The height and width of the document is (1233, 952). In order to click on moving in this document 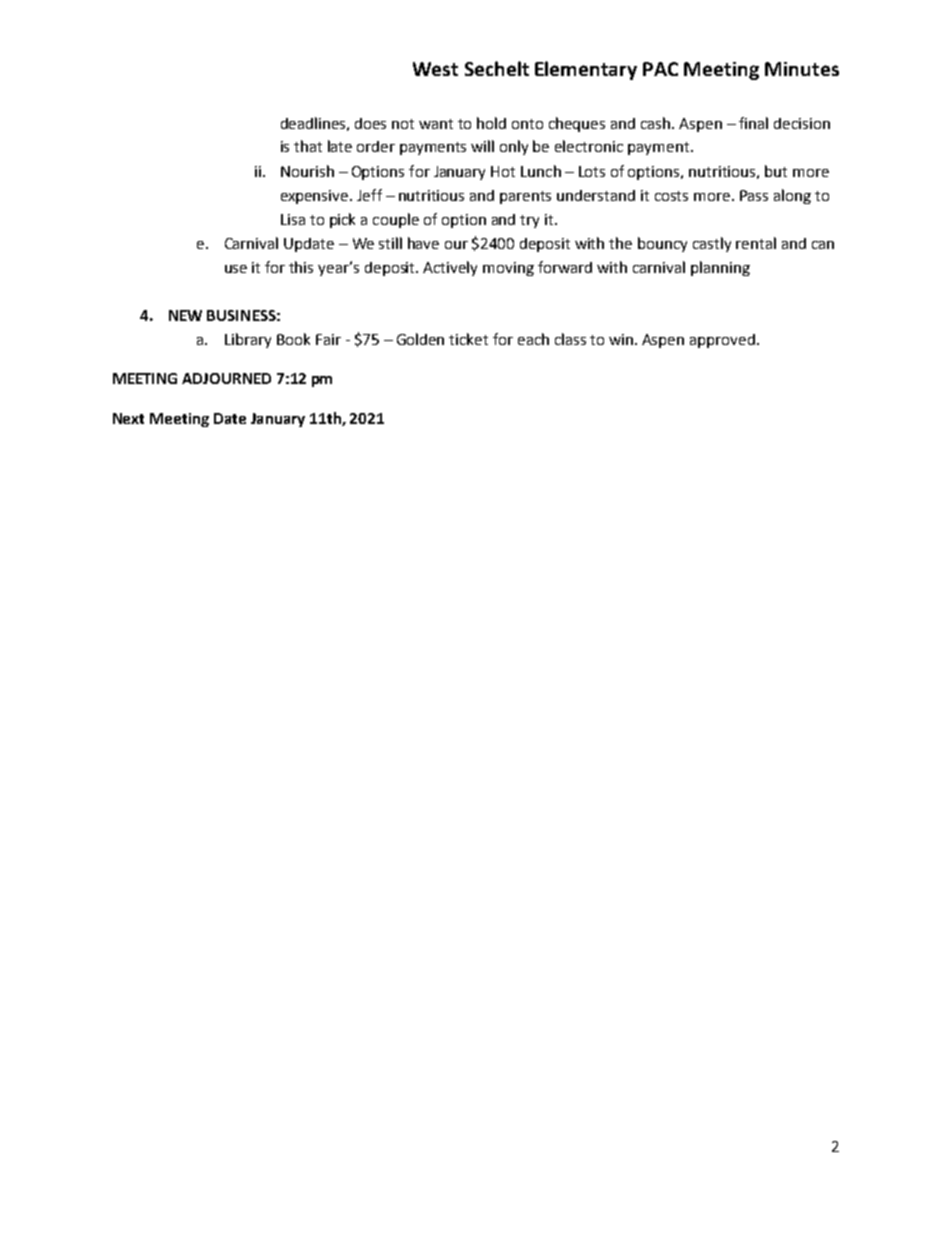, I will do `click(508, 269)`.
